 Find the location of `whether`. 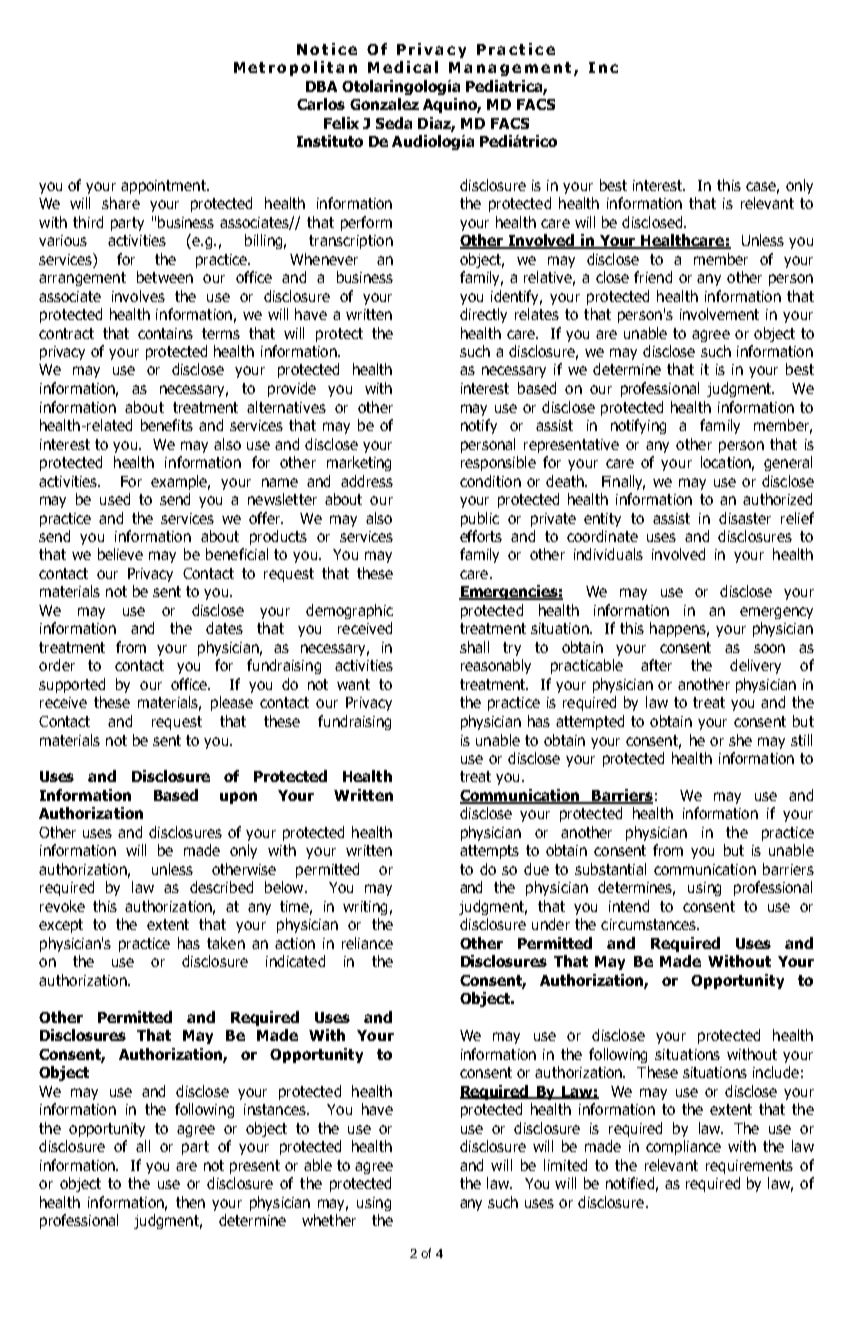

whether is located at coordinates (329, 1220).
